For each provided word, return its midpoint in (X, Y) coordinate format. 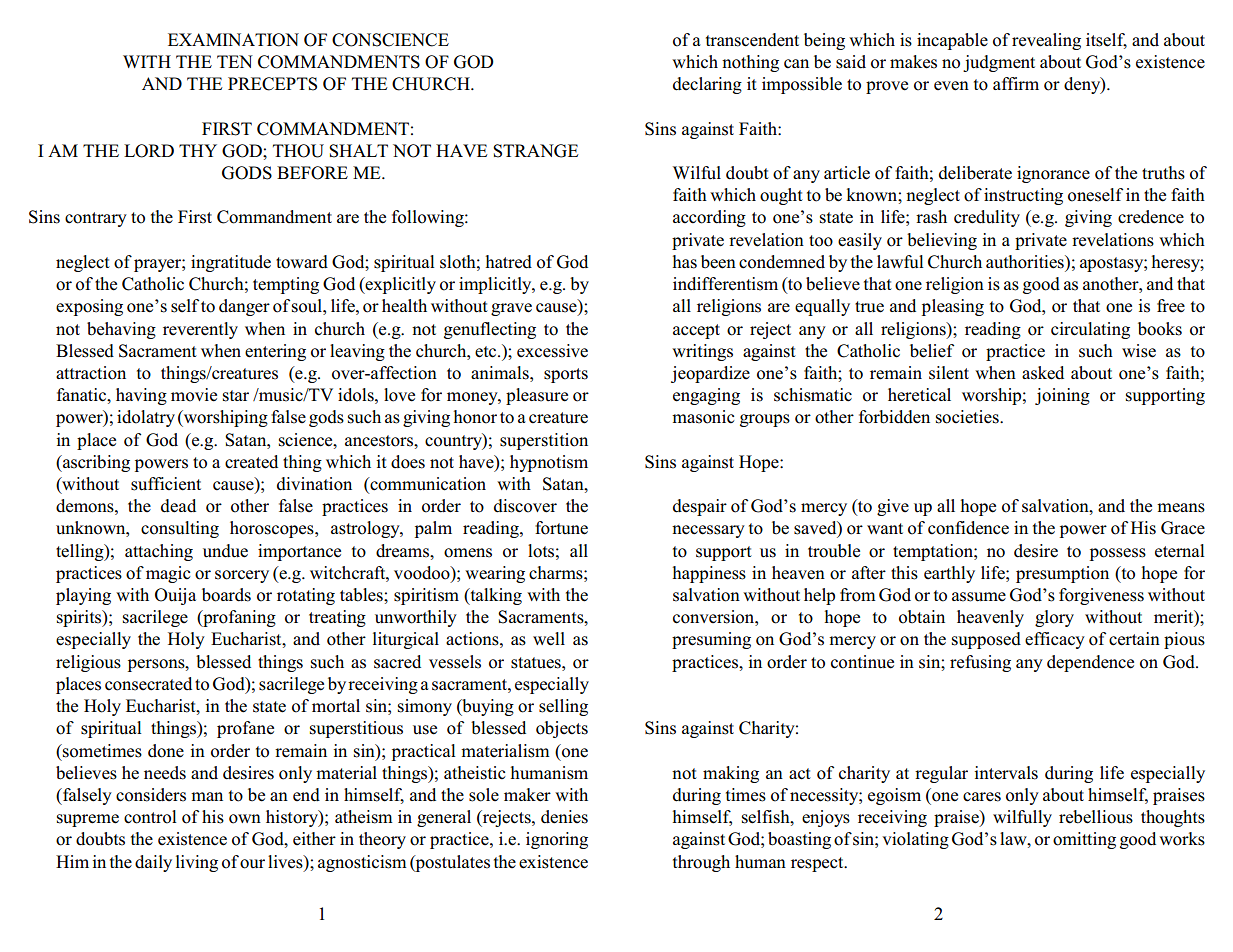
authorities (1026, 262)
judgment (999, 63)
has (685, 262)
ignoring (557, 840)
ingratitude (231, 263)
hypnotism (549, 463)
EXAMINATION (233, 40)
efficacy (1055, 640)
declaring (707, 85)
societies (968, 417)
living (197, 863)
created (251, 462)
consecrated (148, 684)
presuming (711, 640)
